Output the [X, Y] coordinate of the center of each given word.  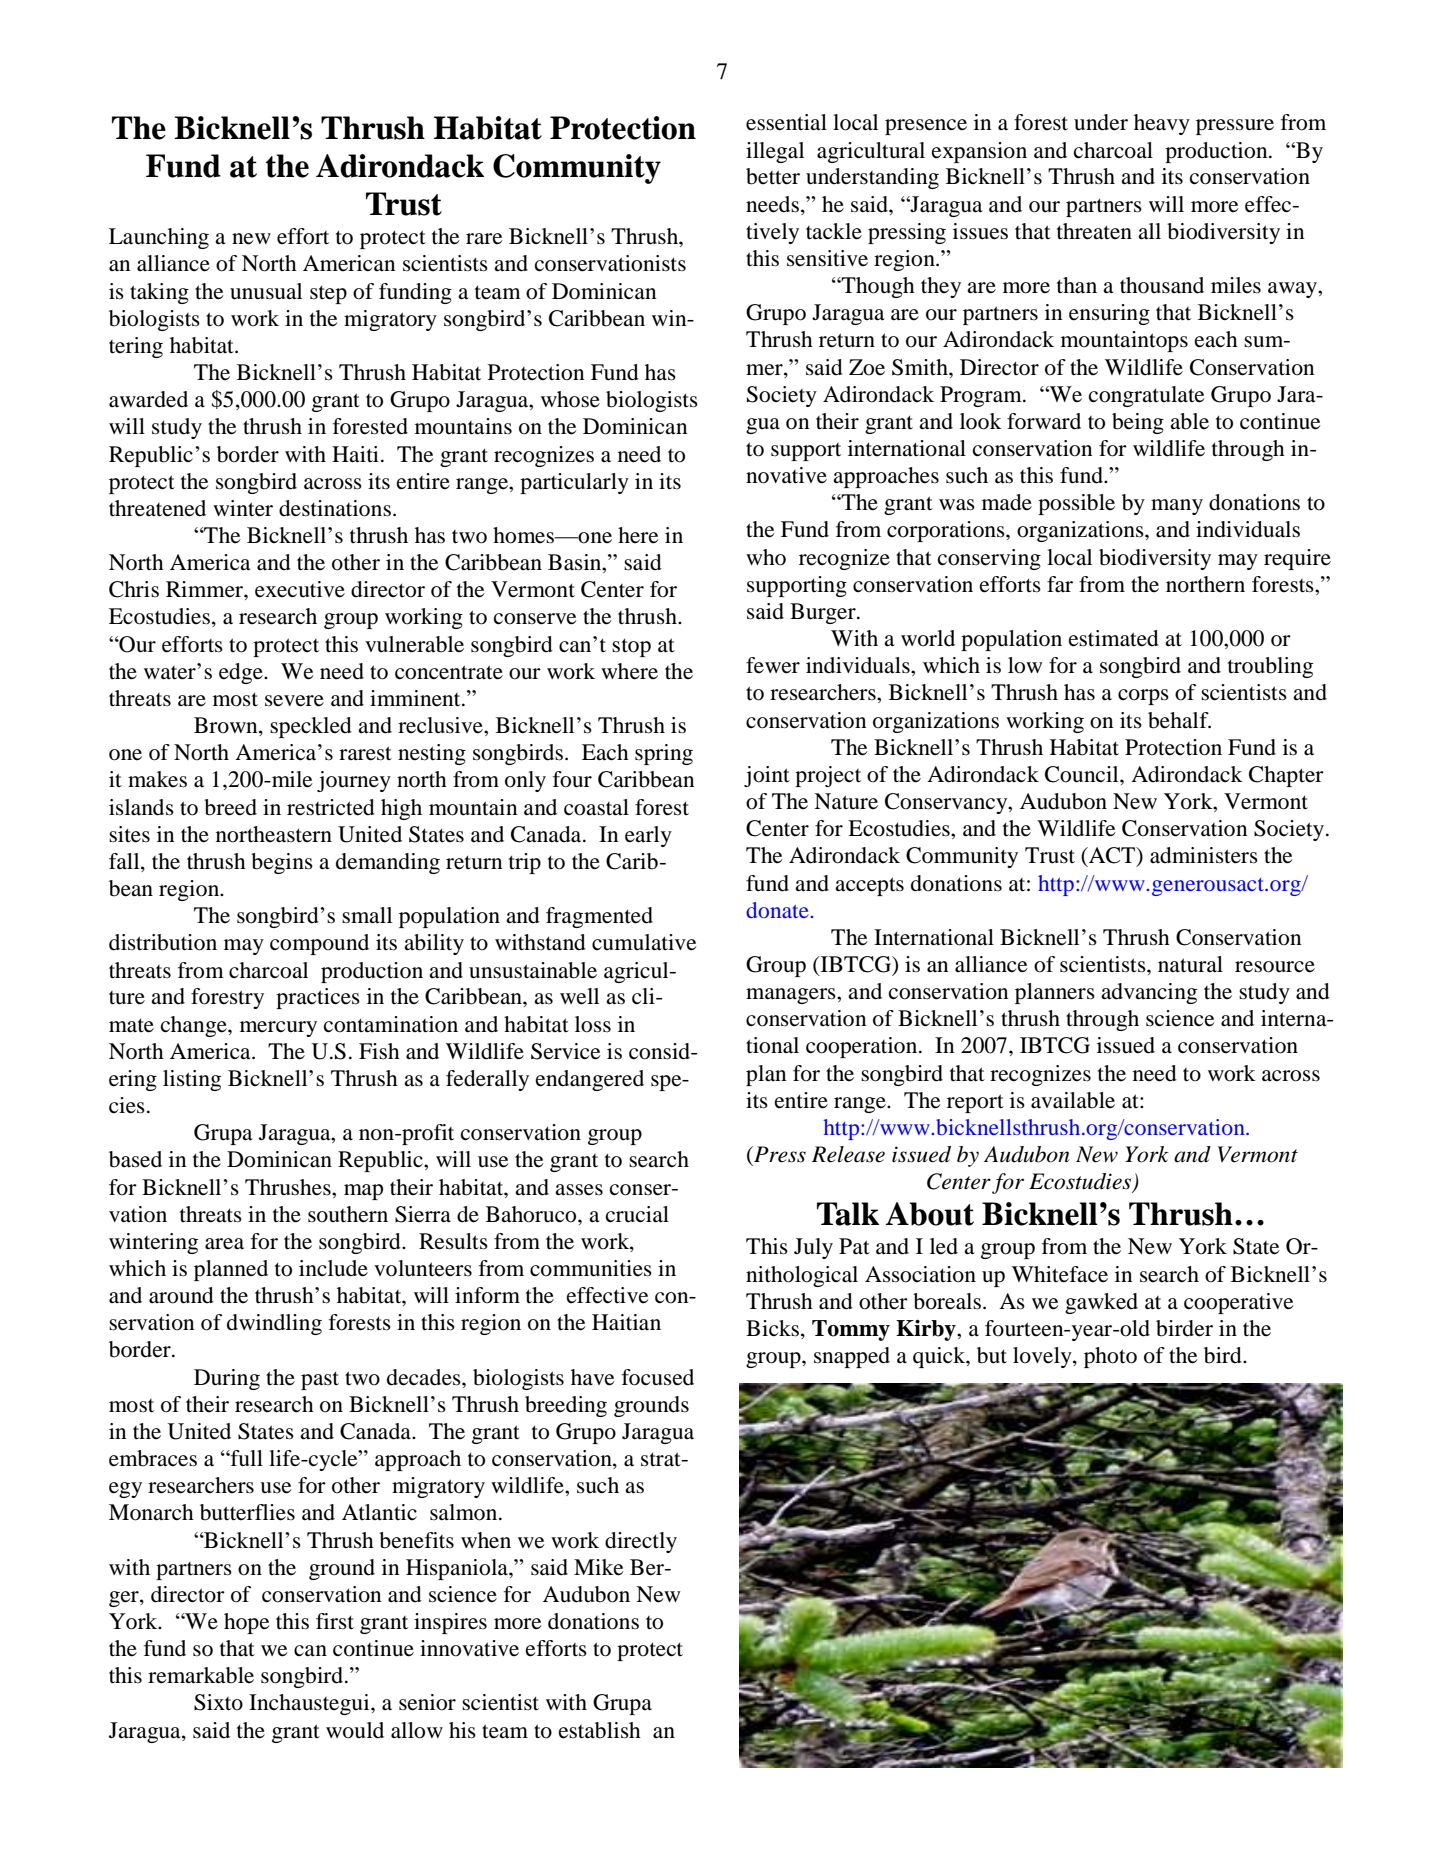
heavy [1162, 124]
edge [242, 673]
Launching [159, 238]
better [773, 176]
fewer [773, 665]
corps [1143, 697]
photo [1110, 1357]
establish [600, 1730]
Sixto [218, 1702]
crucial [637, 1214]
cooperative [1238, 1303]
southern [348, 1214]
